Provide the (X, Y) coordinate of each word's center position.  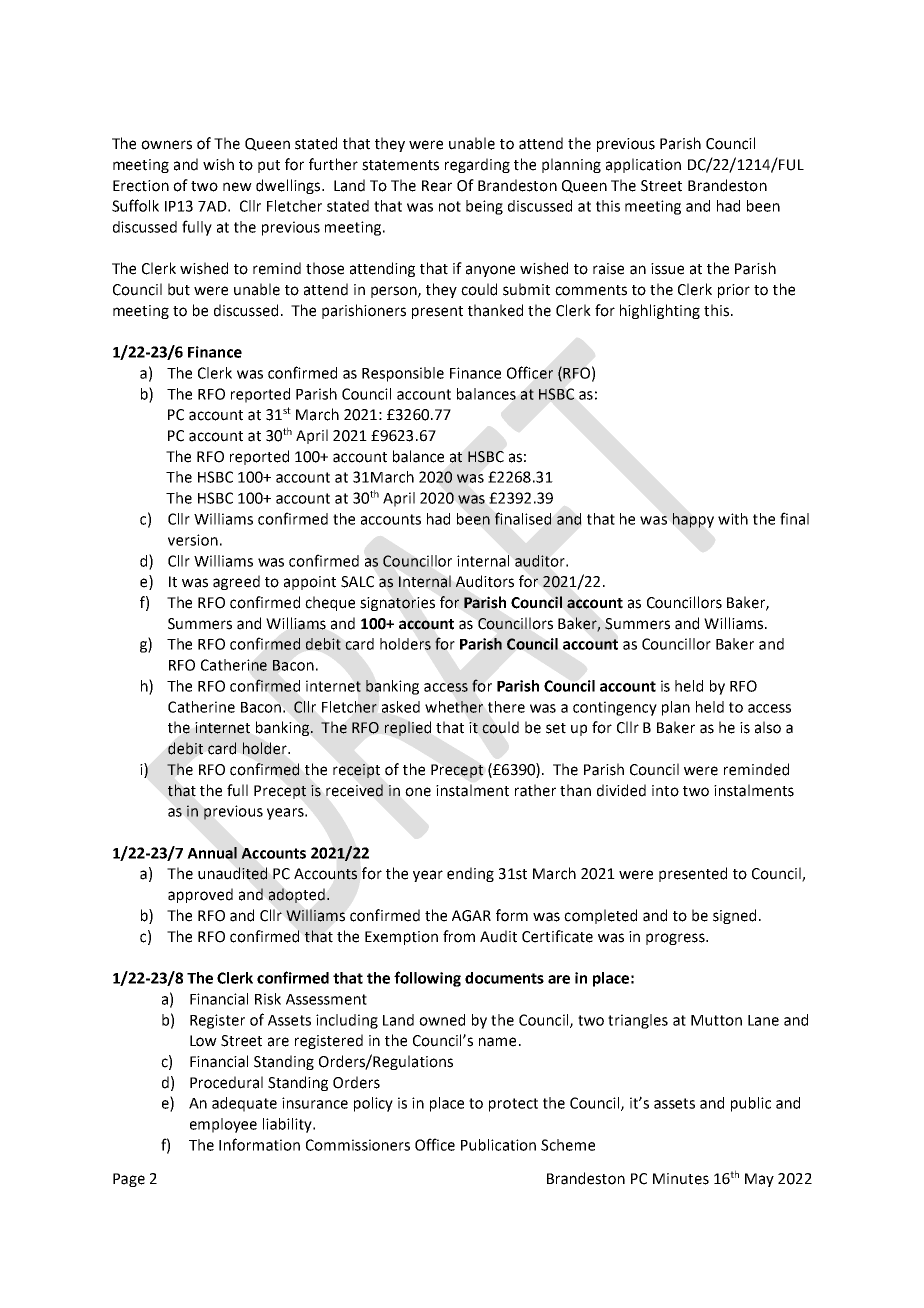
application (643, 165)
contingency (615, 708)
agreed (236, 582)
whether (454, 707)
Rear (437, 186)
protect (513, 1105)
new (237, 187)
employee (223, 1125)
